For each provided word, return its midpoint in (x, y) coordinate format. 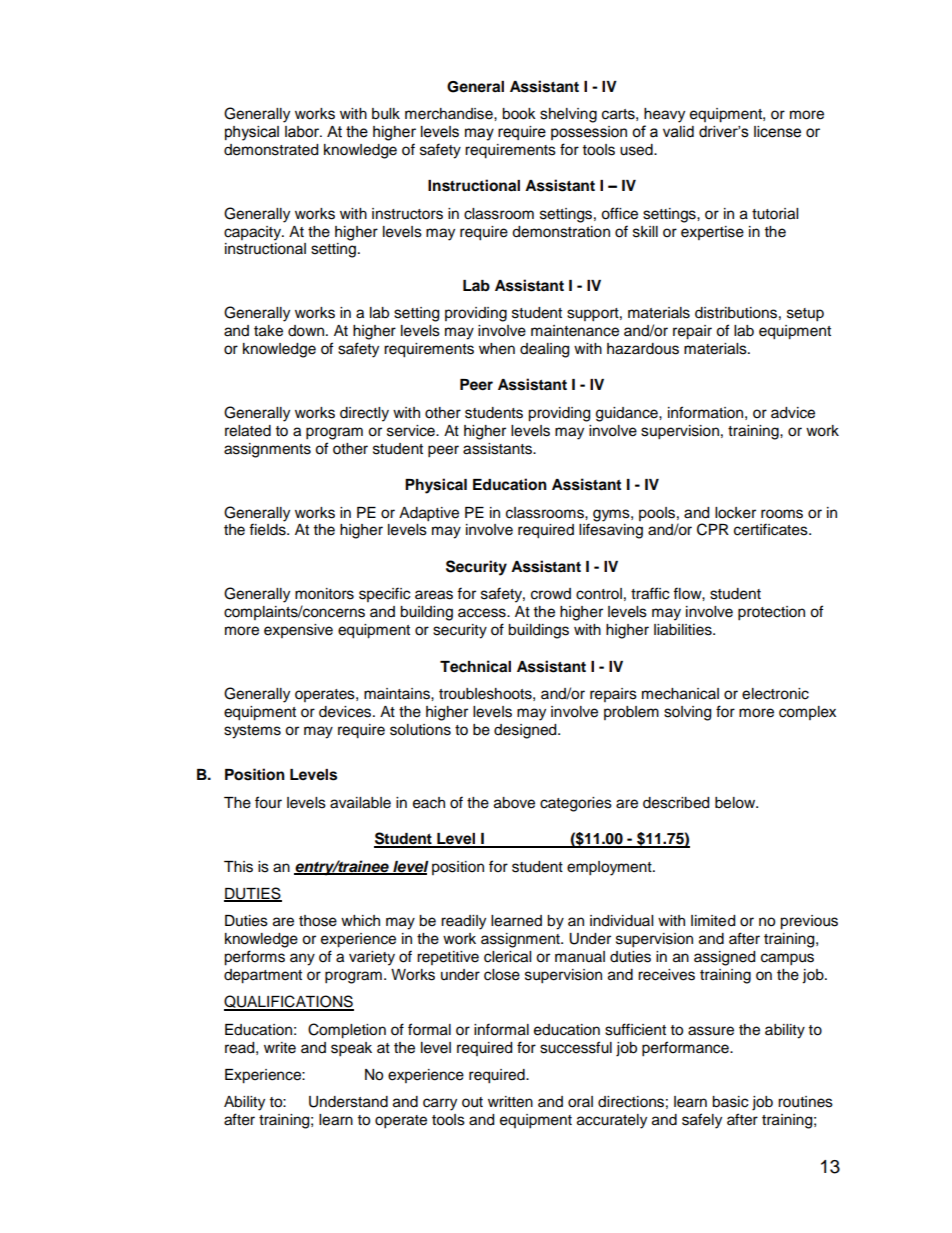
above (514, 803)
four (268, 802)
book (519, 114)
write (280, 1048)
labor (303, 132)
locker (735, 513)
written (510, 1102)
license (777, 132)
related (248, 431)
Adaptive (429, 514)
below (736, 803)
